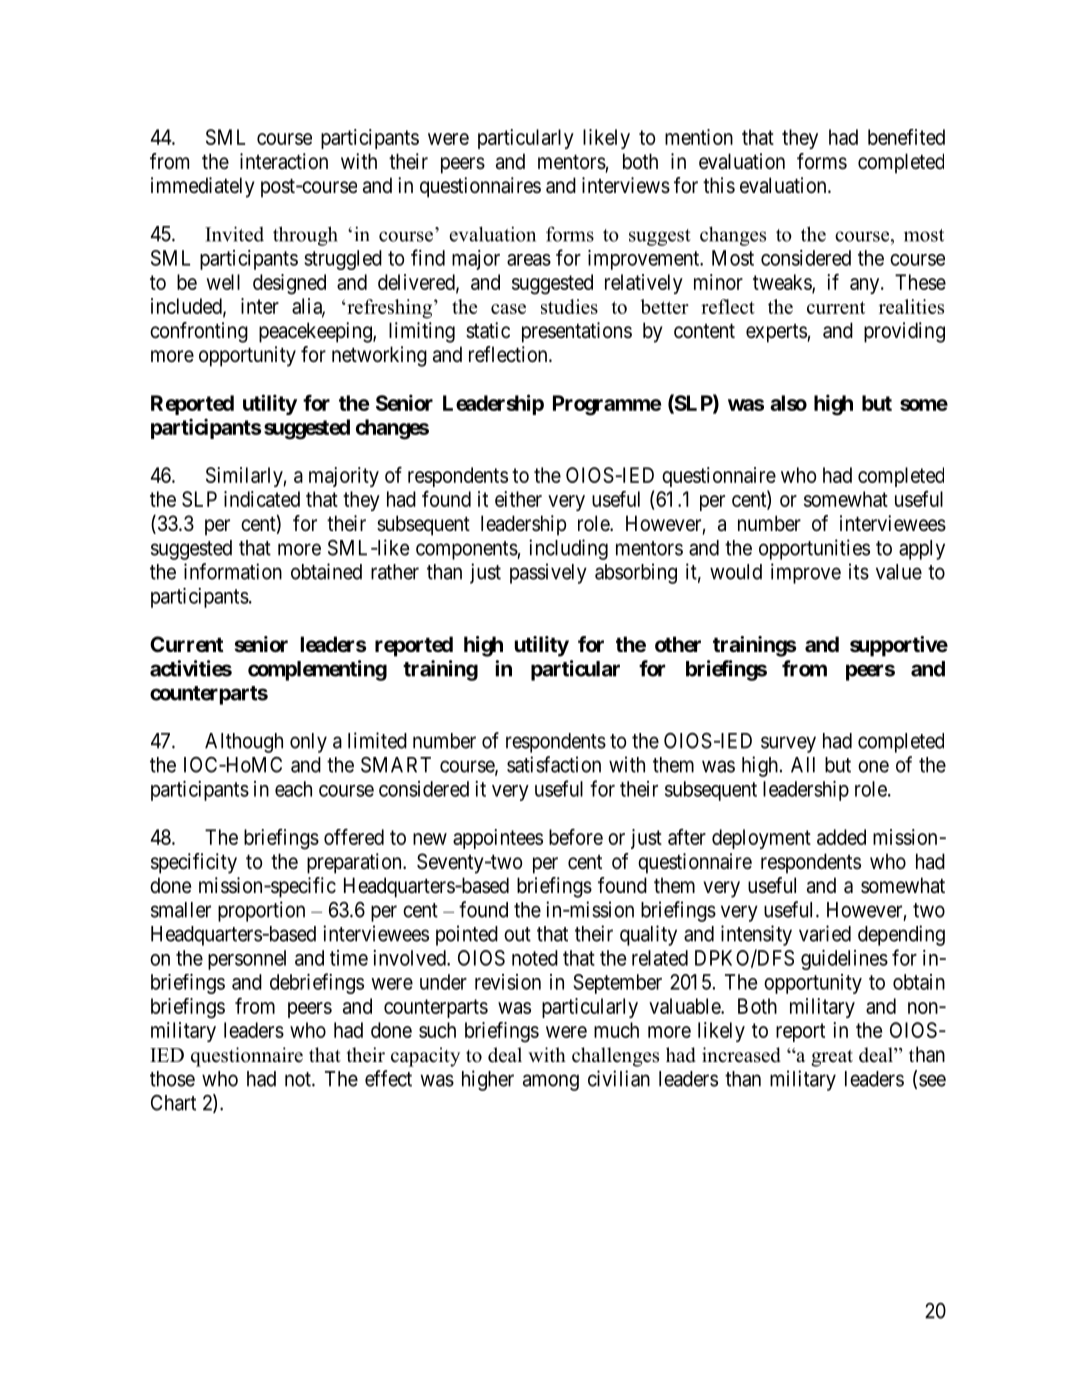 This screenshot has width=1071, height=1385. Describe the element at coordinates (233, 571) in the screenshot. I see `information` at that location.
